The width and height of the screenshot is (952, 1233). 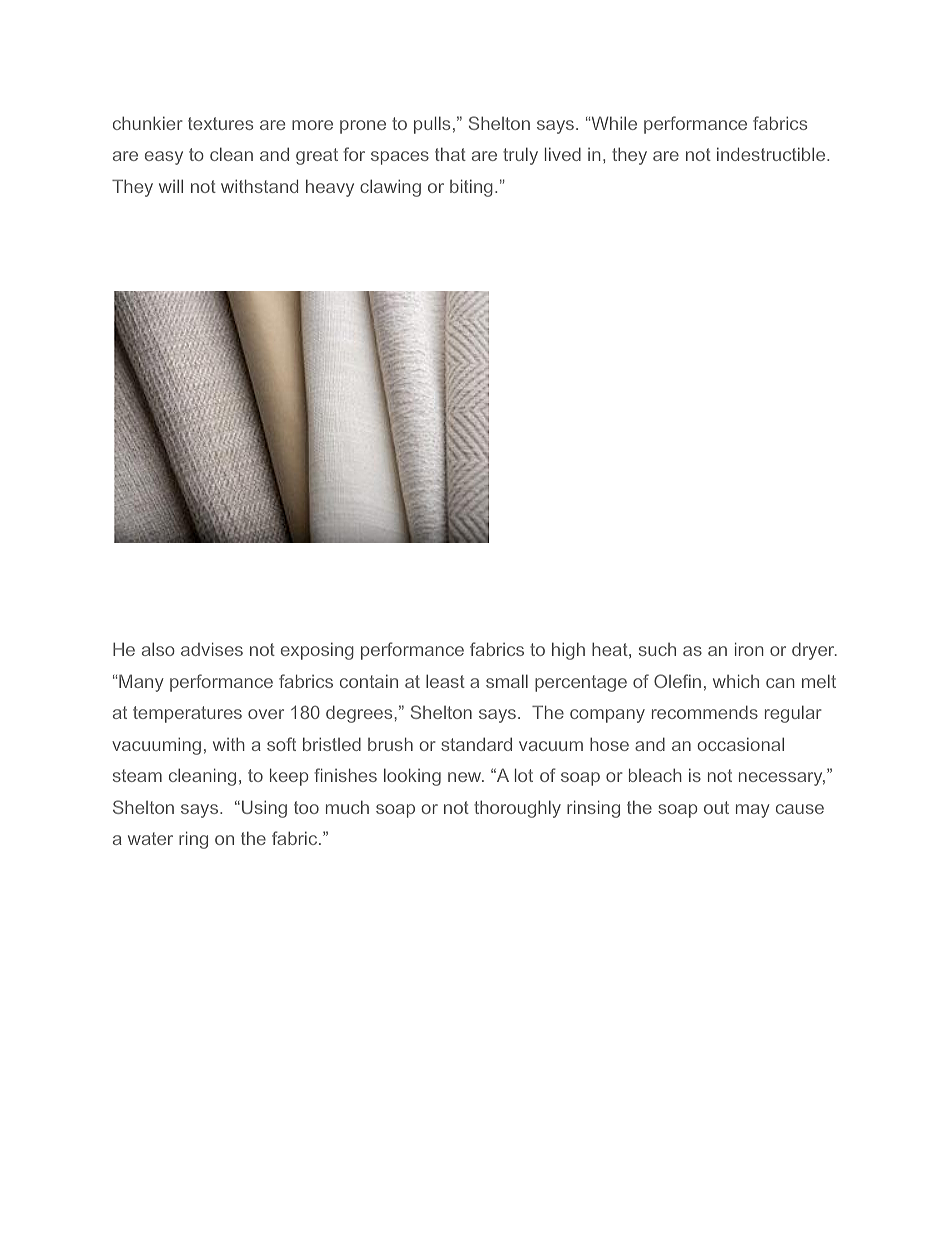 What do you see at coordinates (187, 714) in the screenshot?
I see `temperatures` at bounding box center [187, 714].
